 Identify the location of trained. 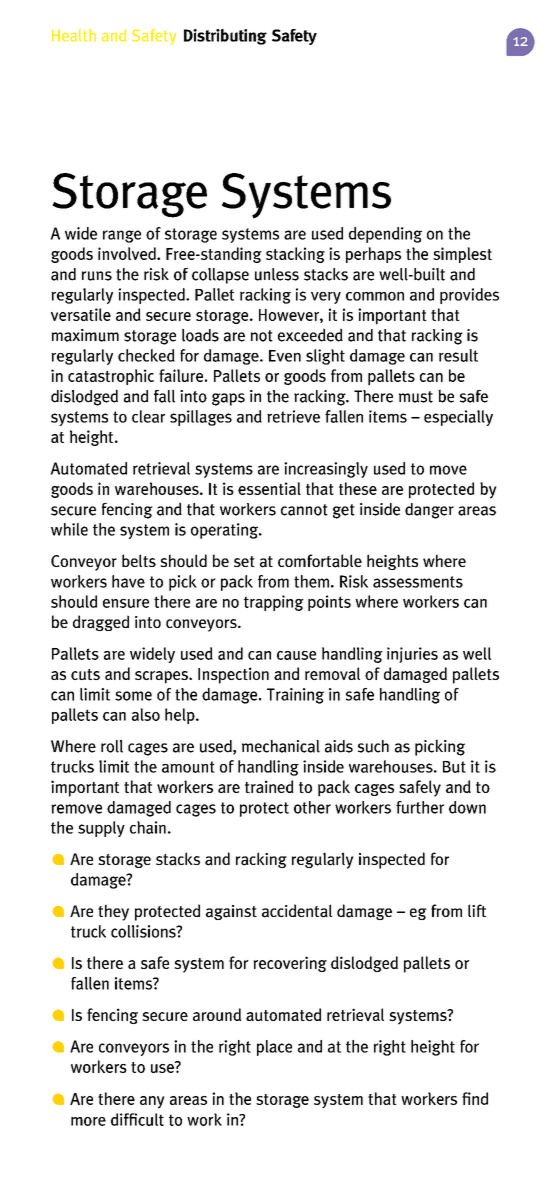
(269, 786).
